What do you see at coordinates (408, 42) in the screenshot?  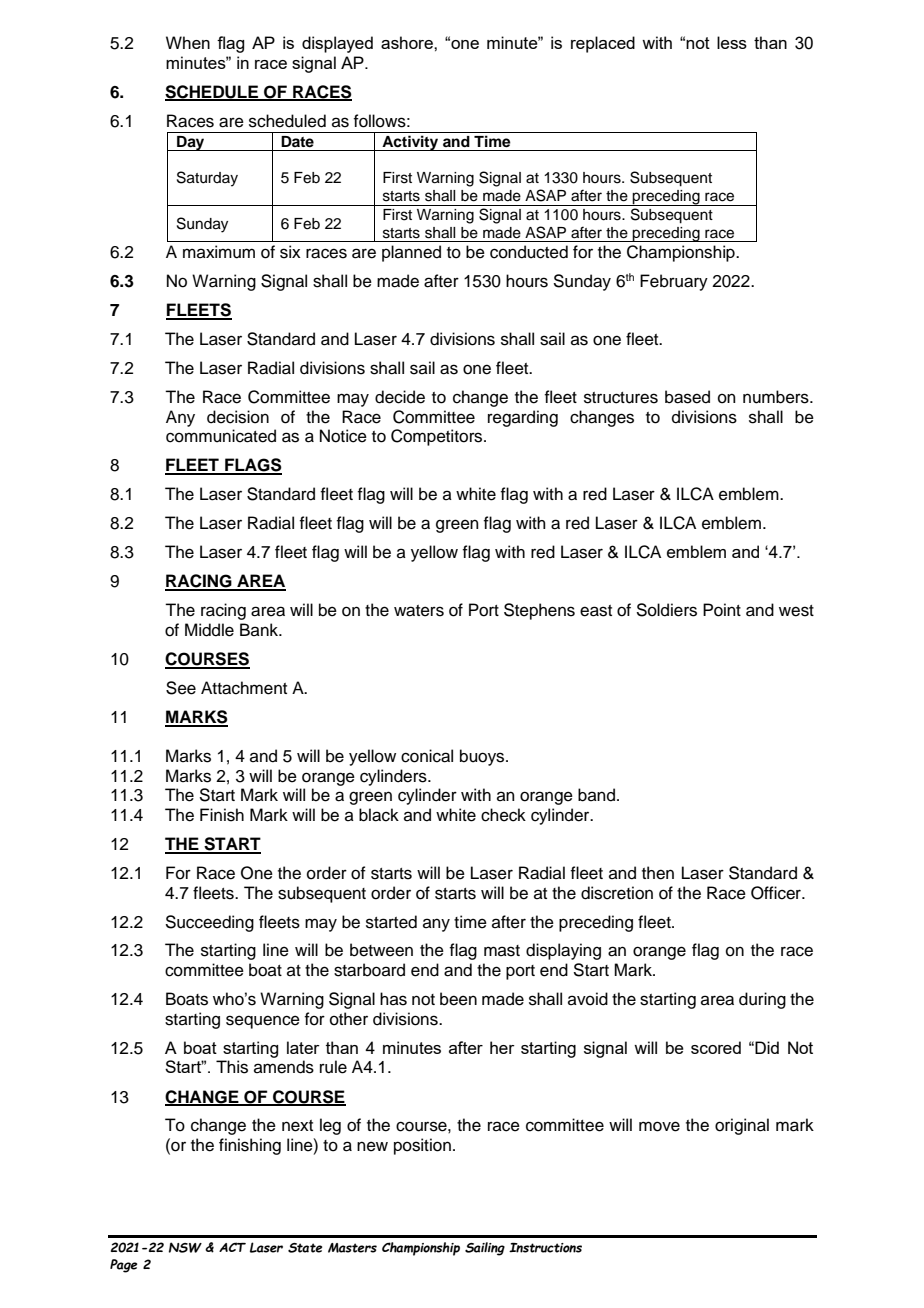 I see `ashore` at bounding box center [408, 42].
